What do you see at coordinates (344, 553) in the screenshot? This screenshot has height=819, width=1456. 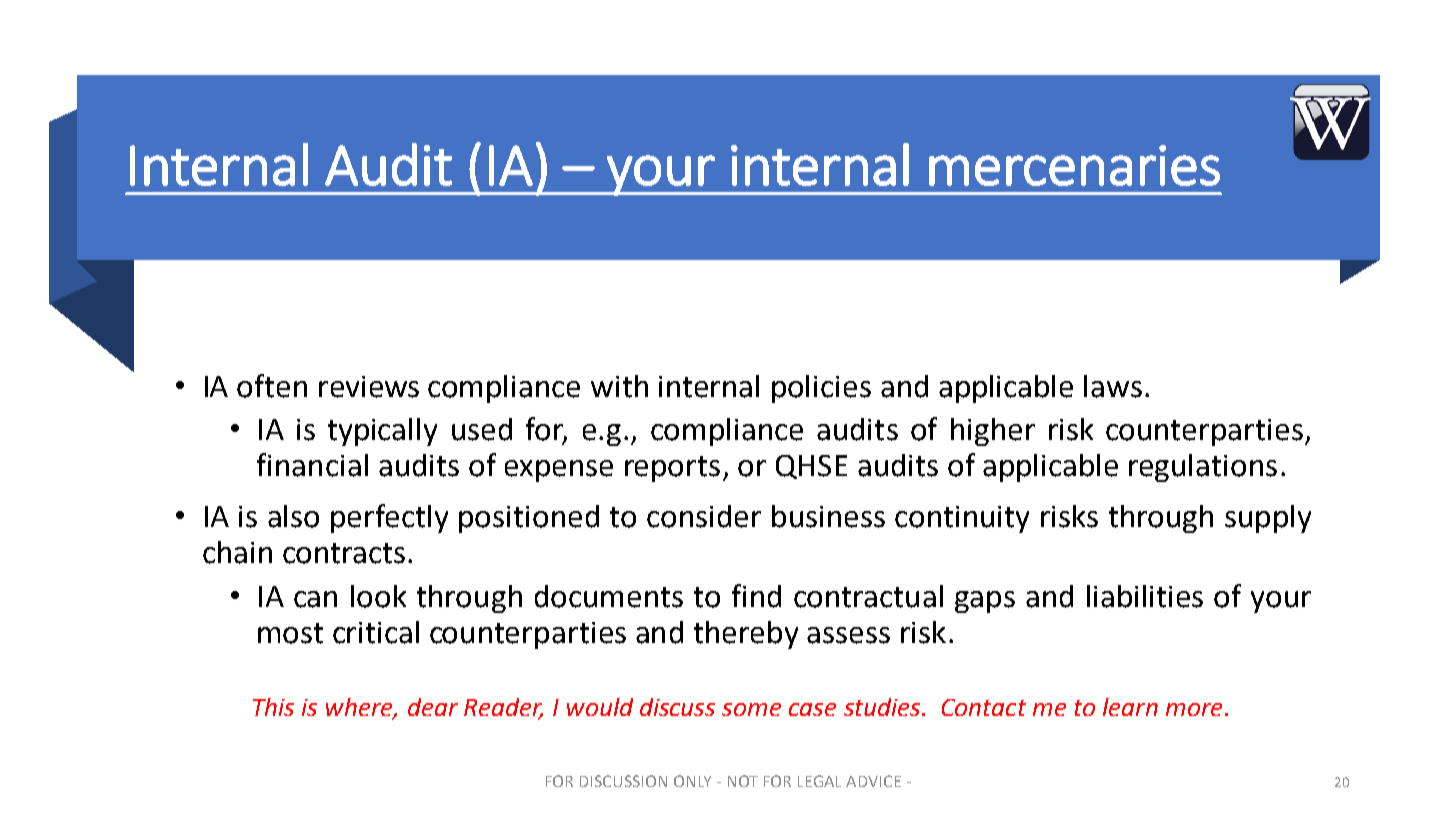 I see `contracts` at bounding box center [344, 553].
